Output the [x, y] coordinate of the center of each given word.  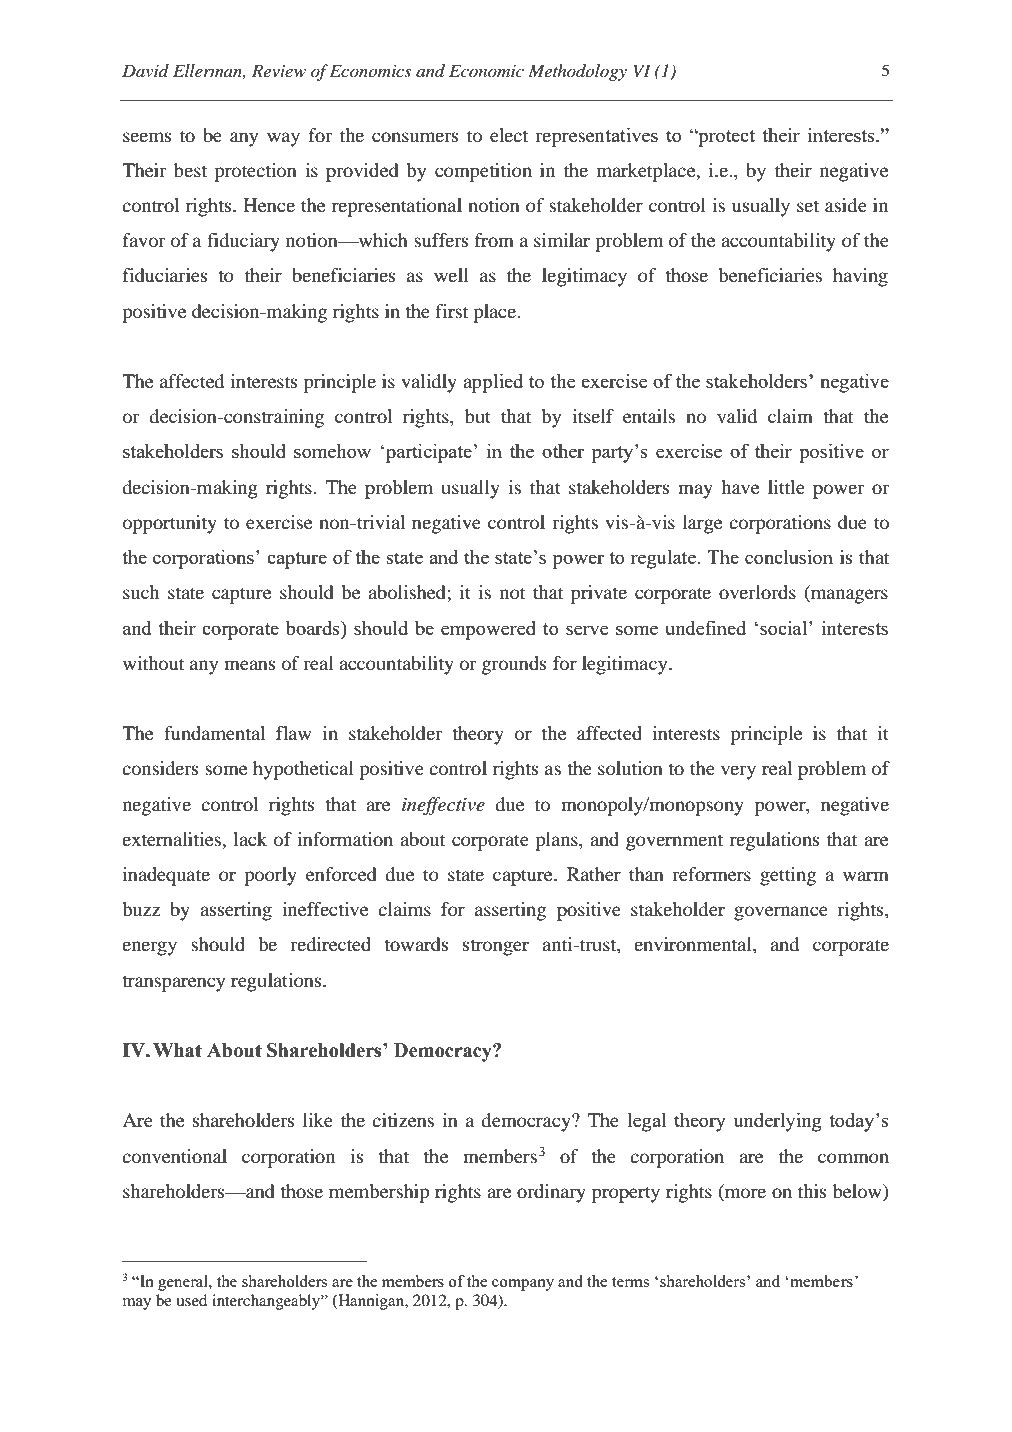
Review [279, 70]
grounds [514, 665]
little [786, 487]
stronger [496, 947]
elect [509, 135]
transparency [173, 983]
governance [781, 913]
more [744, 1194]
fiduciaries [165, 275]
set [808, 206]
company [523, 1285]
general [184, 1283]
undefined [705, 627]
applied [493, 383]
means [249, 665]
